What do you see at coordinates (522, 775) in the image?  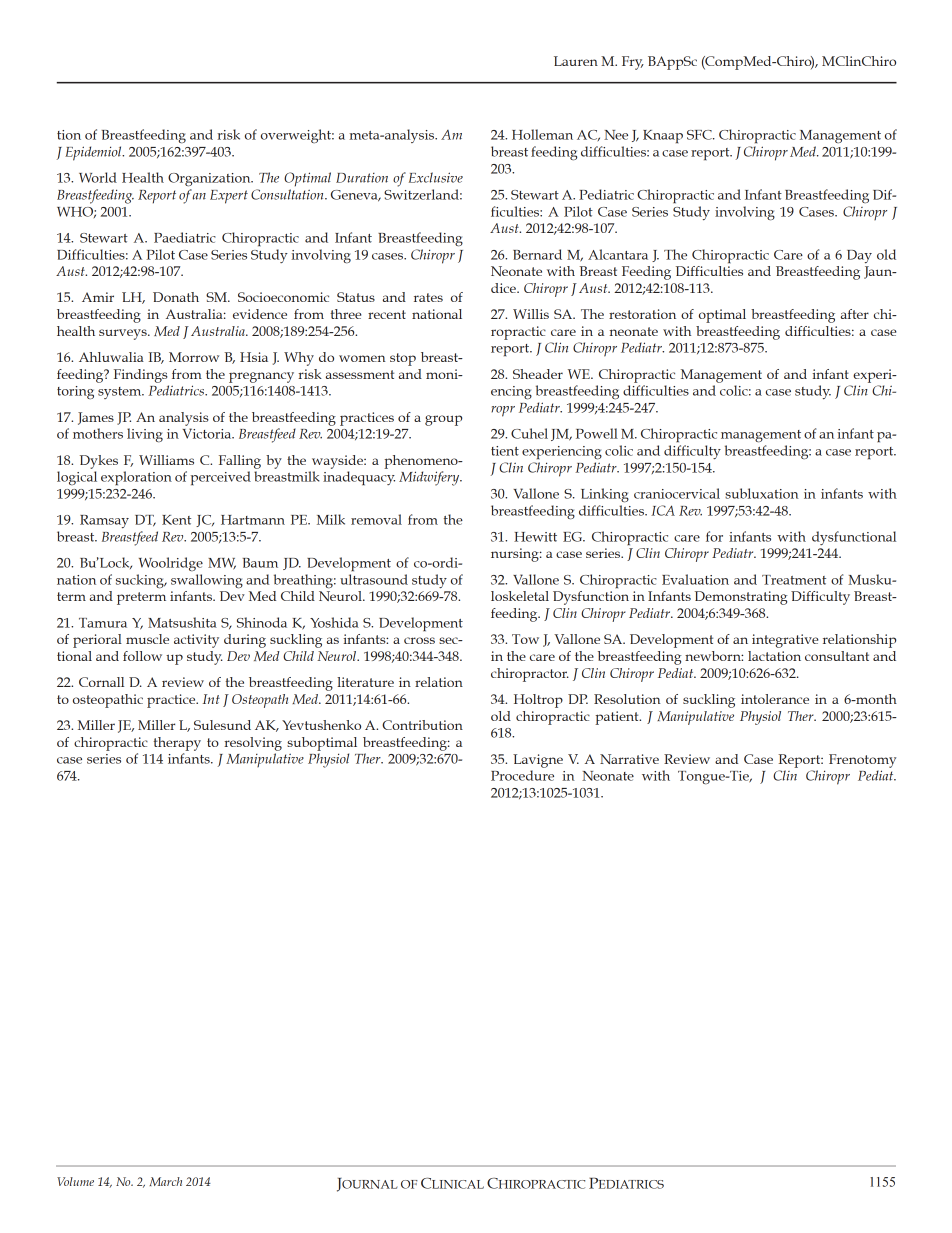 I see `Procedure` at bounding box center [522, 775].
